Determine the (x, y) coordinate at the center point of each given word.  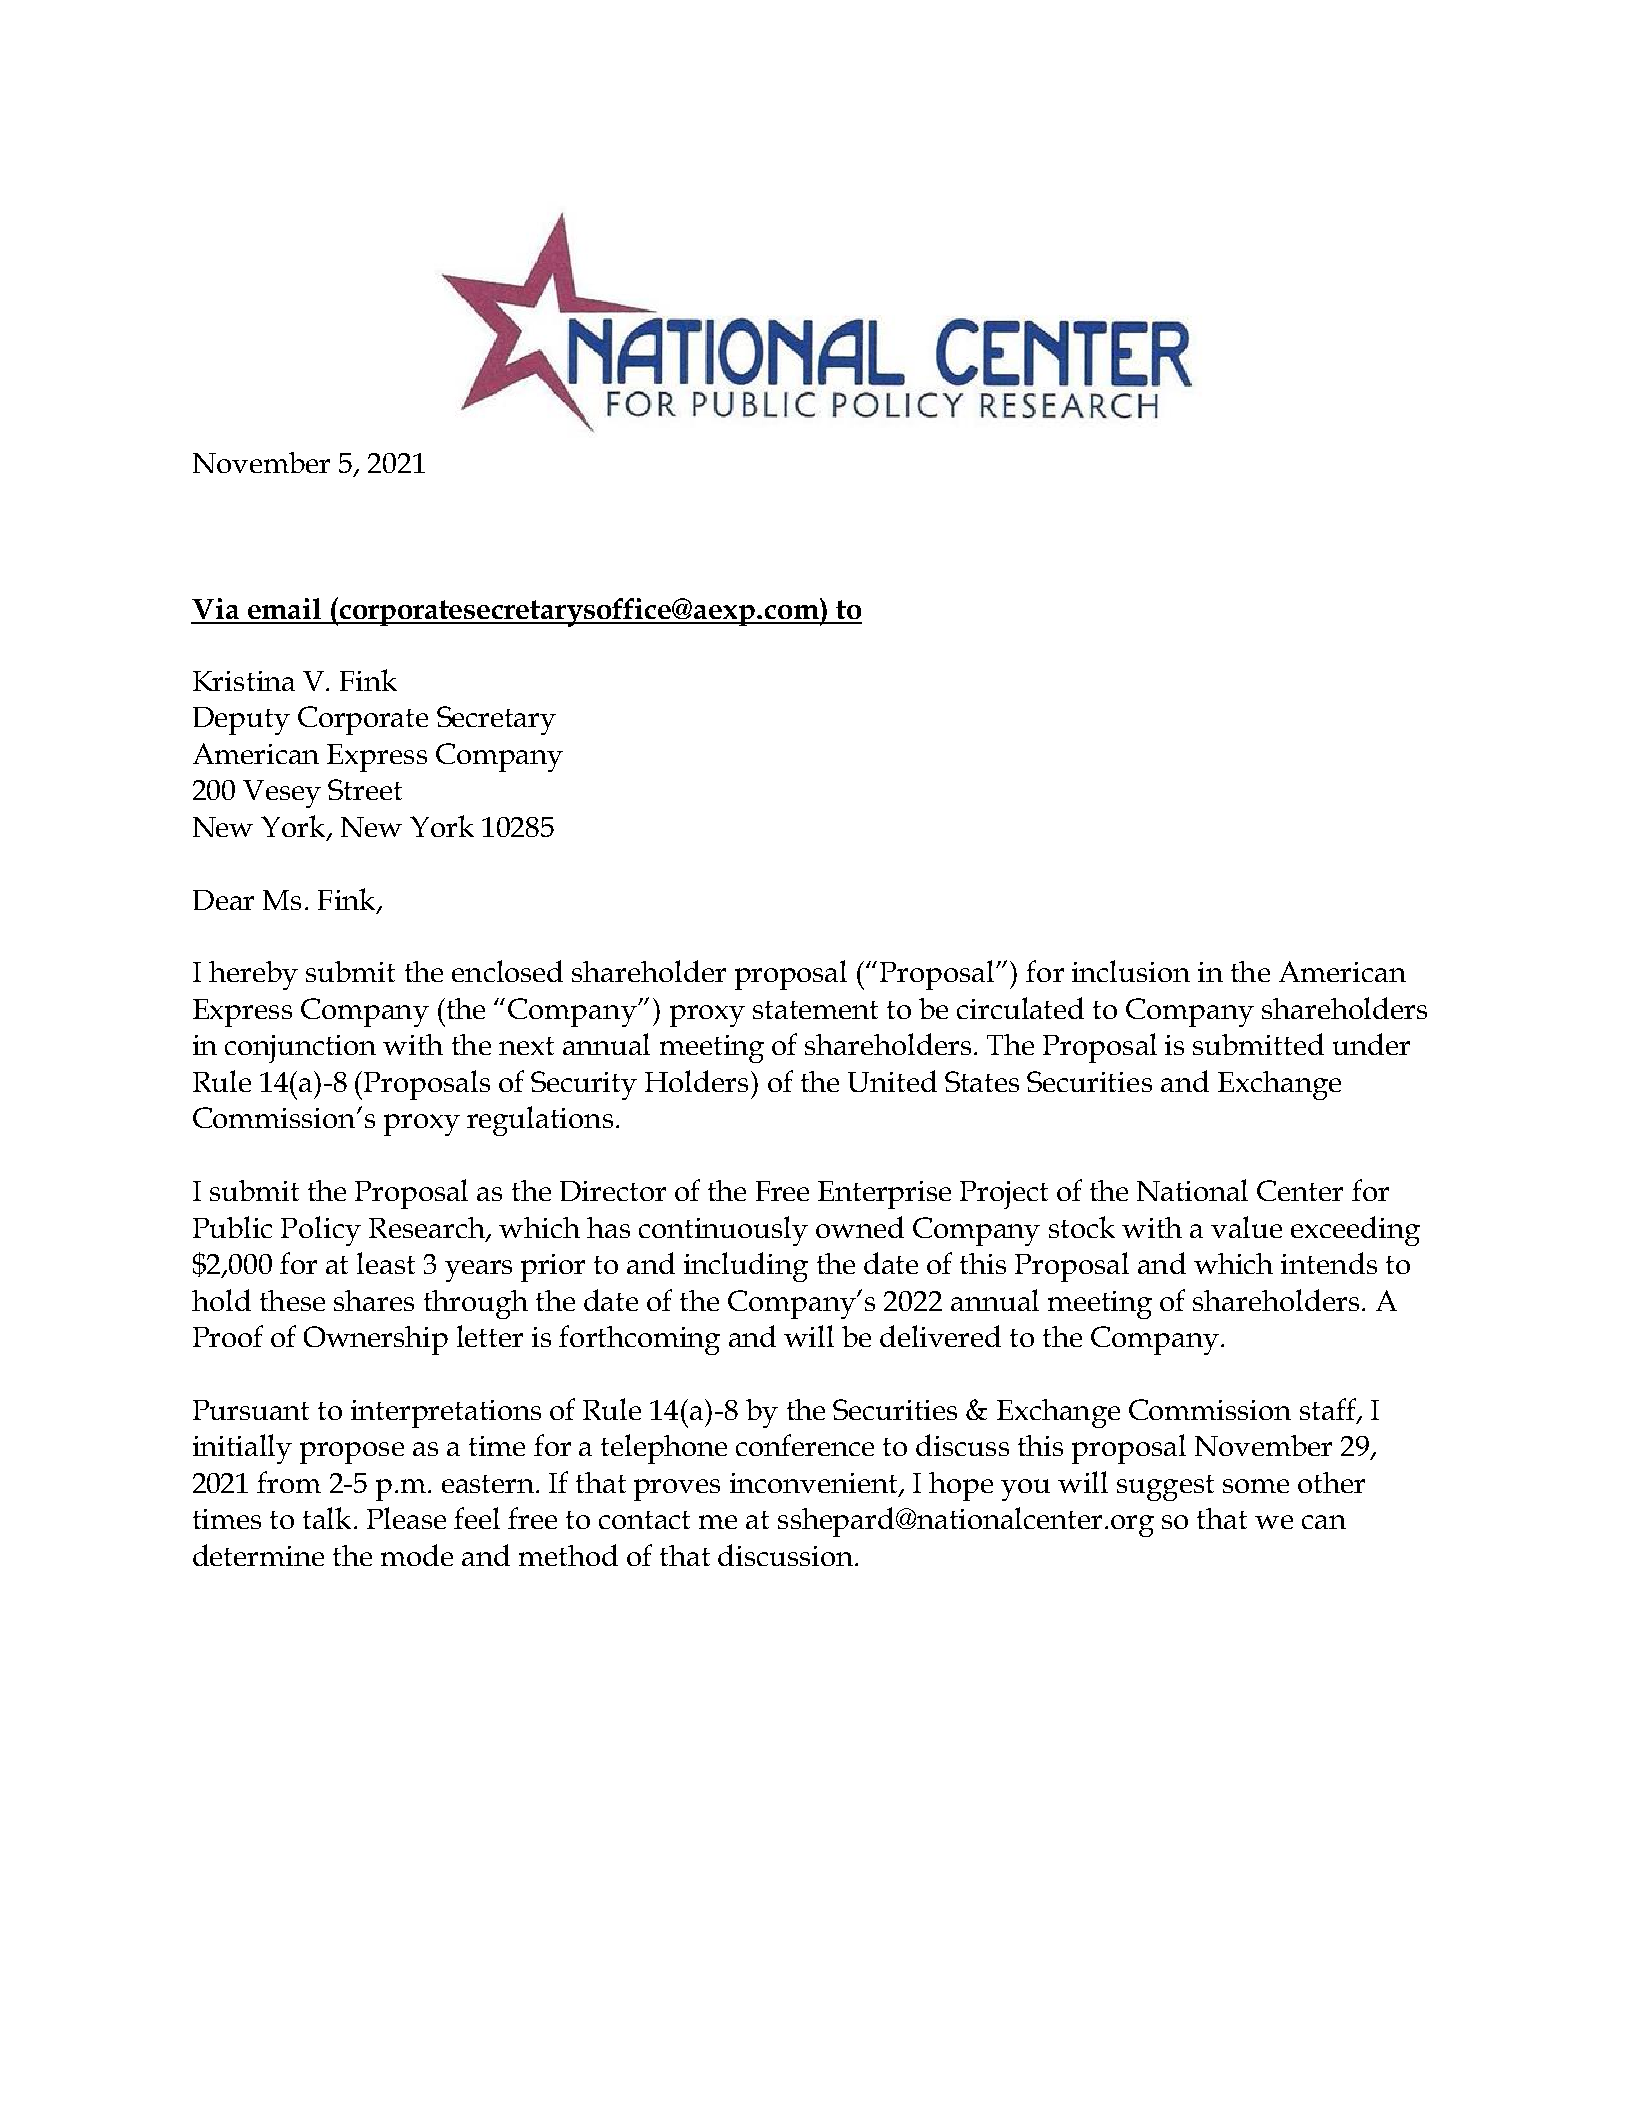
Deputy (241, 721)
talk (327, 1518)
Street (365, 789)
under (1371, 1044)
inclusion (1131, 971)
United (892, 1081)
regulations (540, 1121)
